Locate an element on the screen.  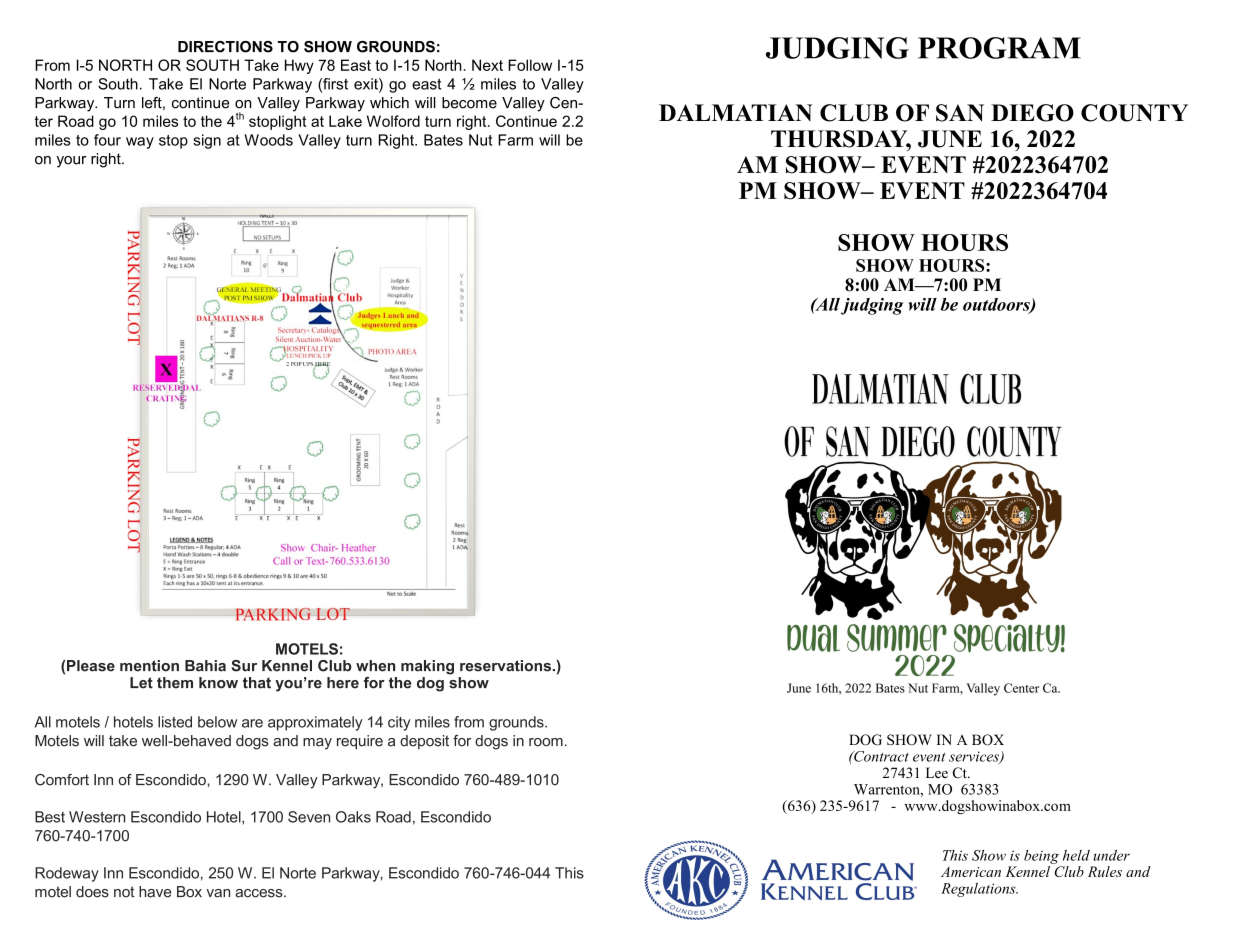
Contract is located at coordinates (880, 756).
